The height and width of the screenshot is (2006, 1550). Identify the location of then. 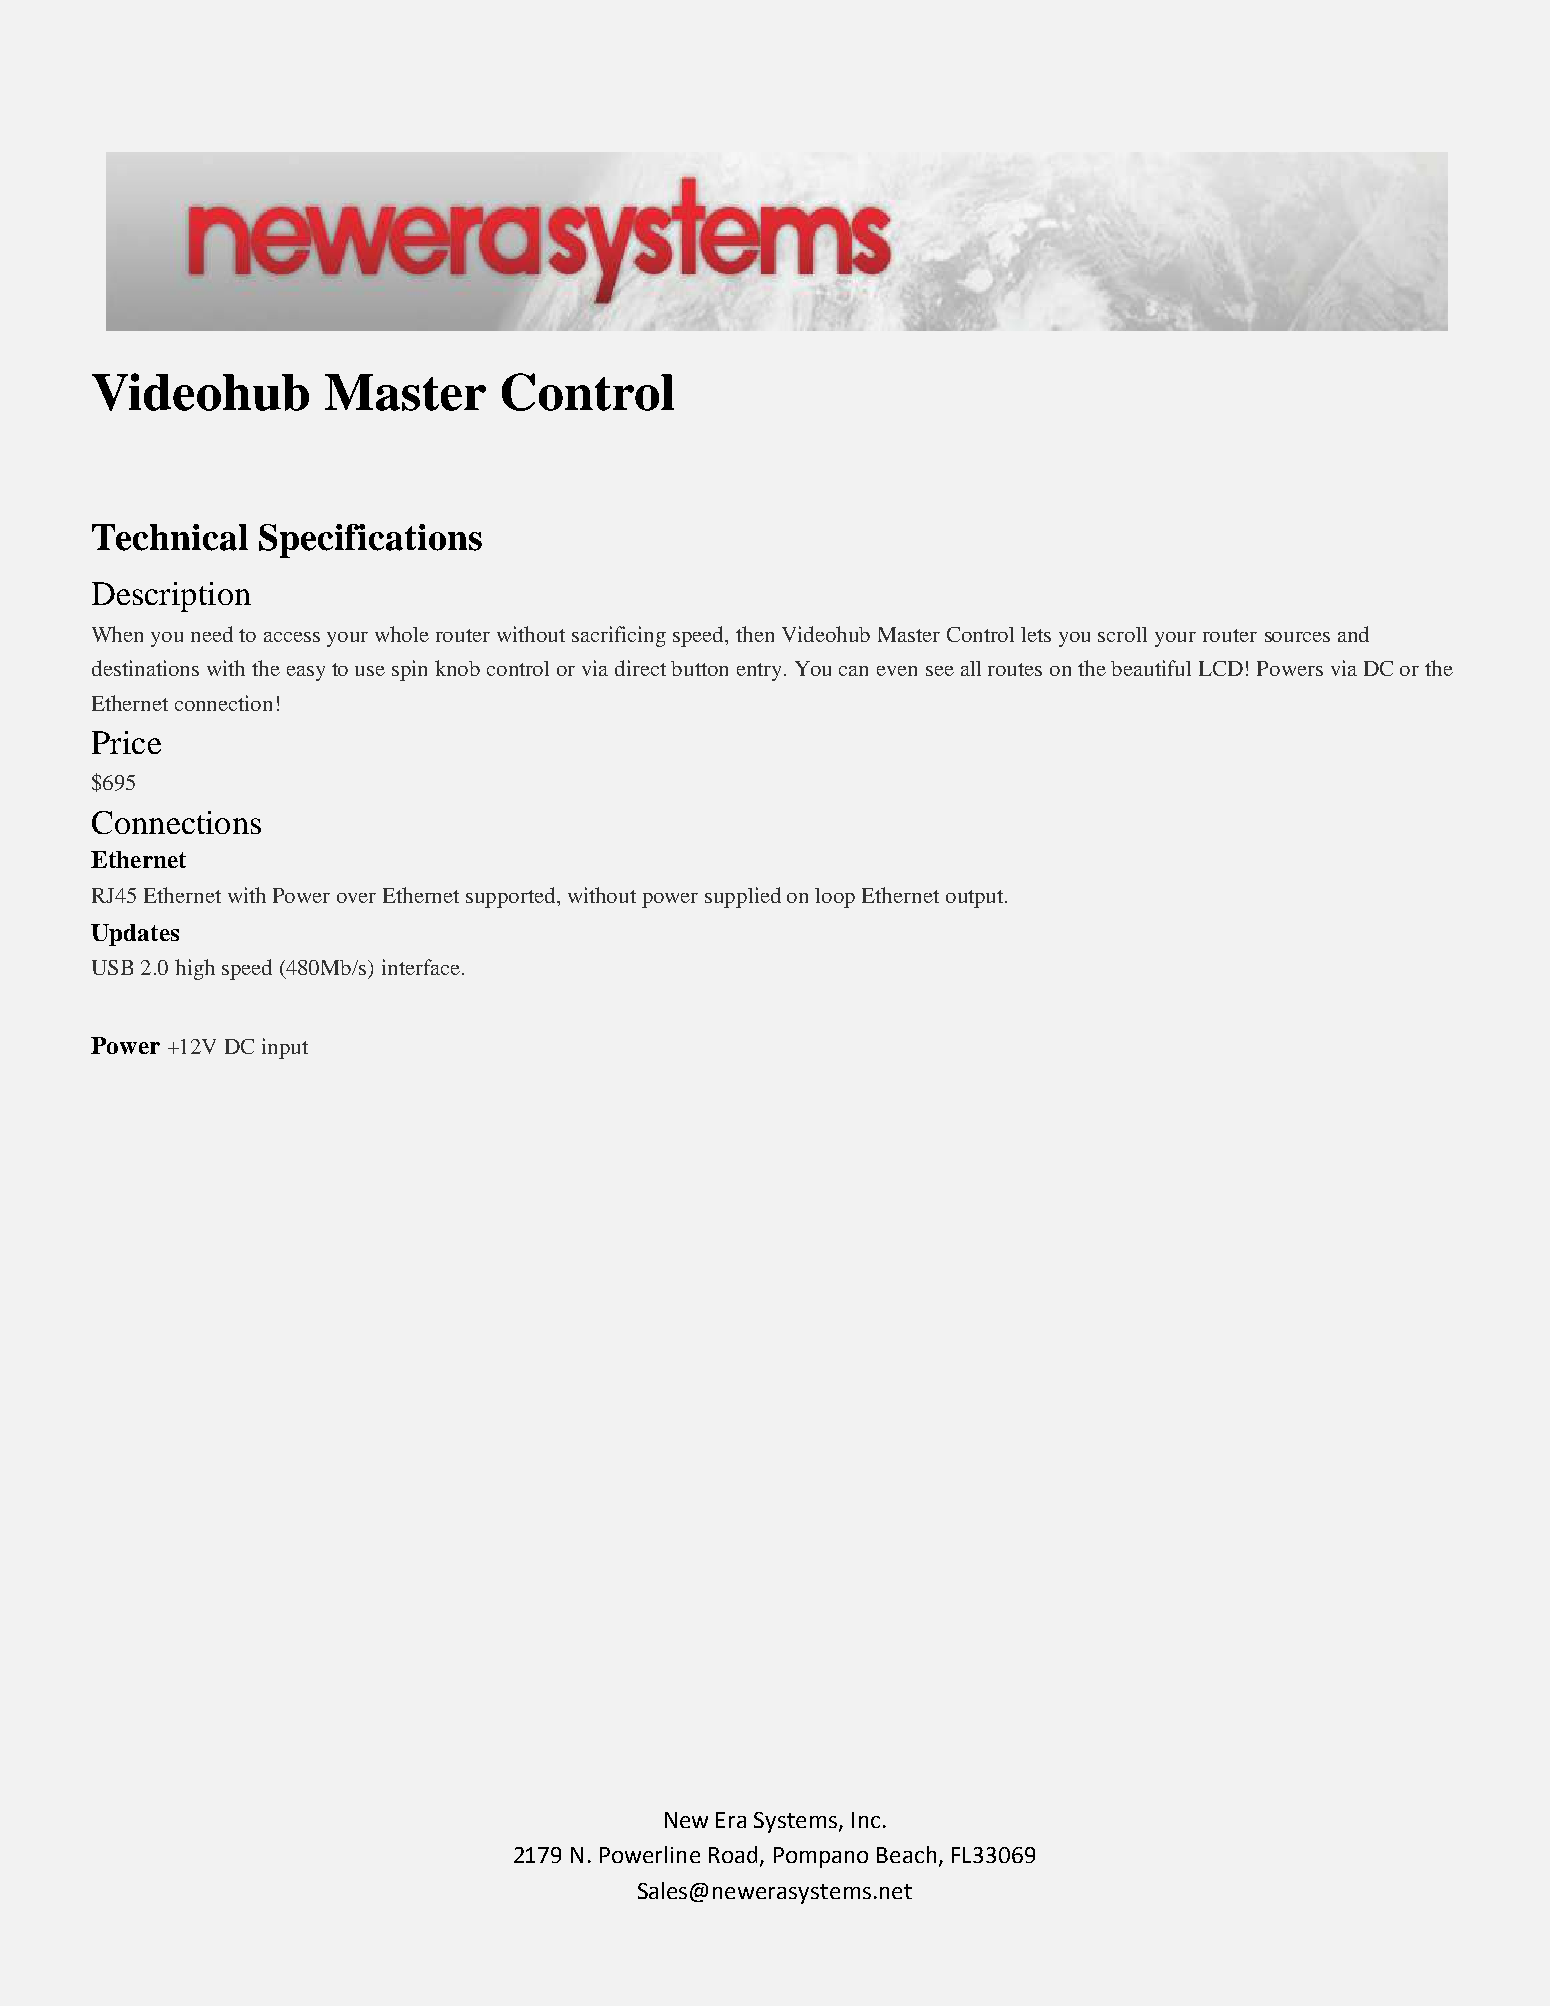
(755, 634).
